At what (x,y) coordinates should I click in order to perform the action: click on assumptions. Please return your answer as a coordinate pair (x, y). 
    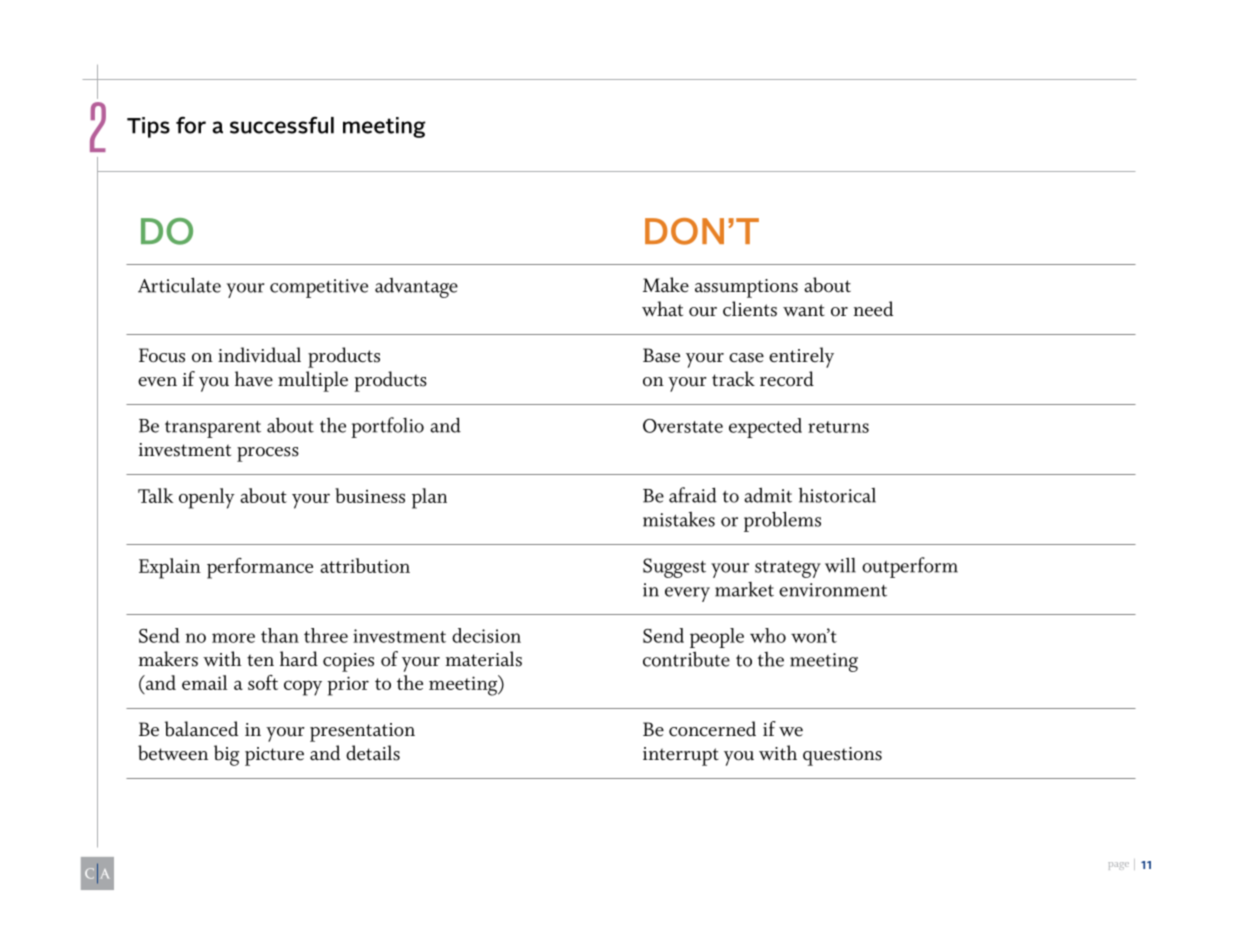
    Looking at the image, I should click on (746, 288).
